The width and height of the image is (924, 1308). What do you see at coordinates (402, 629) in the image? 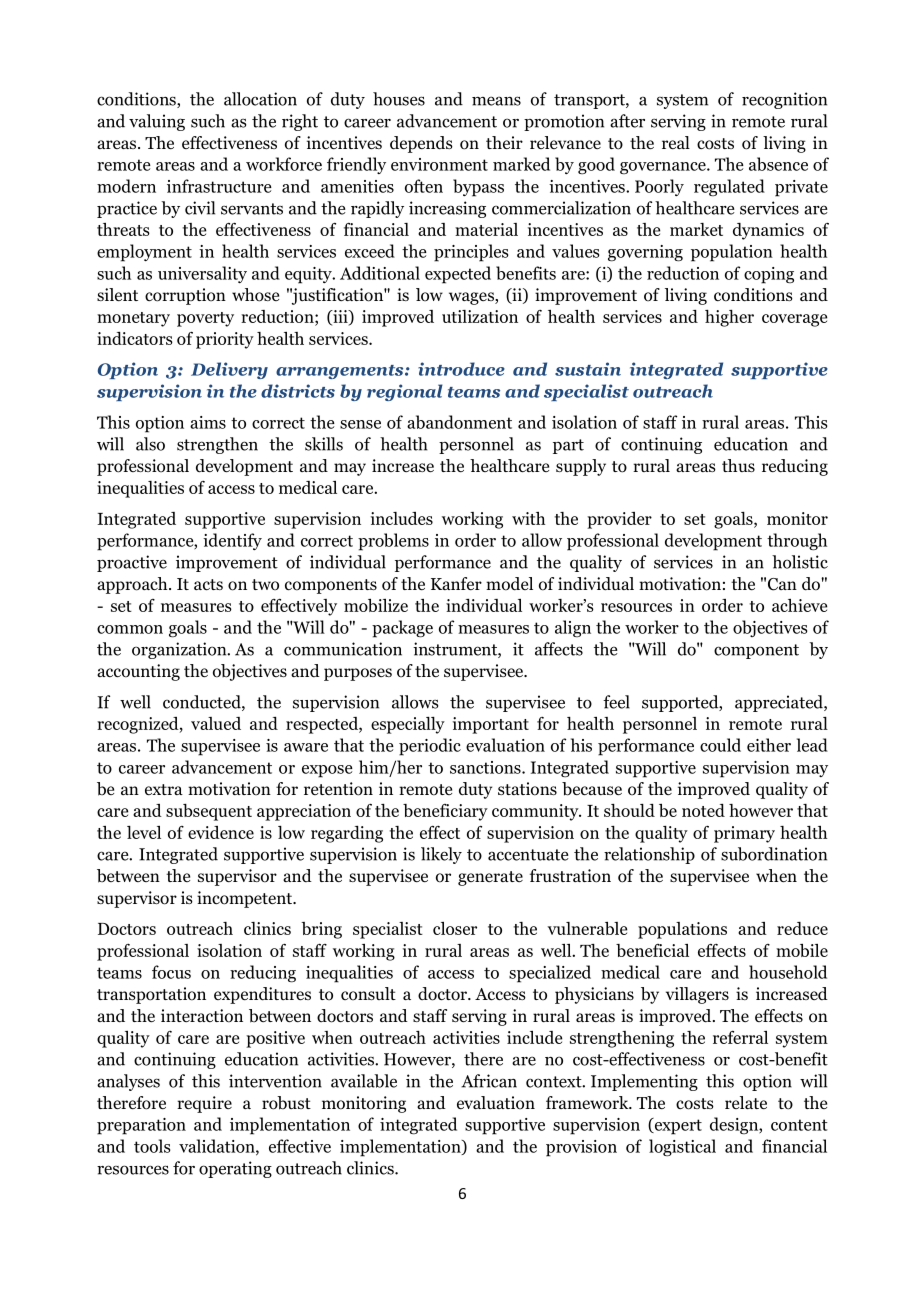
I see `package` at bounding box center [402, 629].
